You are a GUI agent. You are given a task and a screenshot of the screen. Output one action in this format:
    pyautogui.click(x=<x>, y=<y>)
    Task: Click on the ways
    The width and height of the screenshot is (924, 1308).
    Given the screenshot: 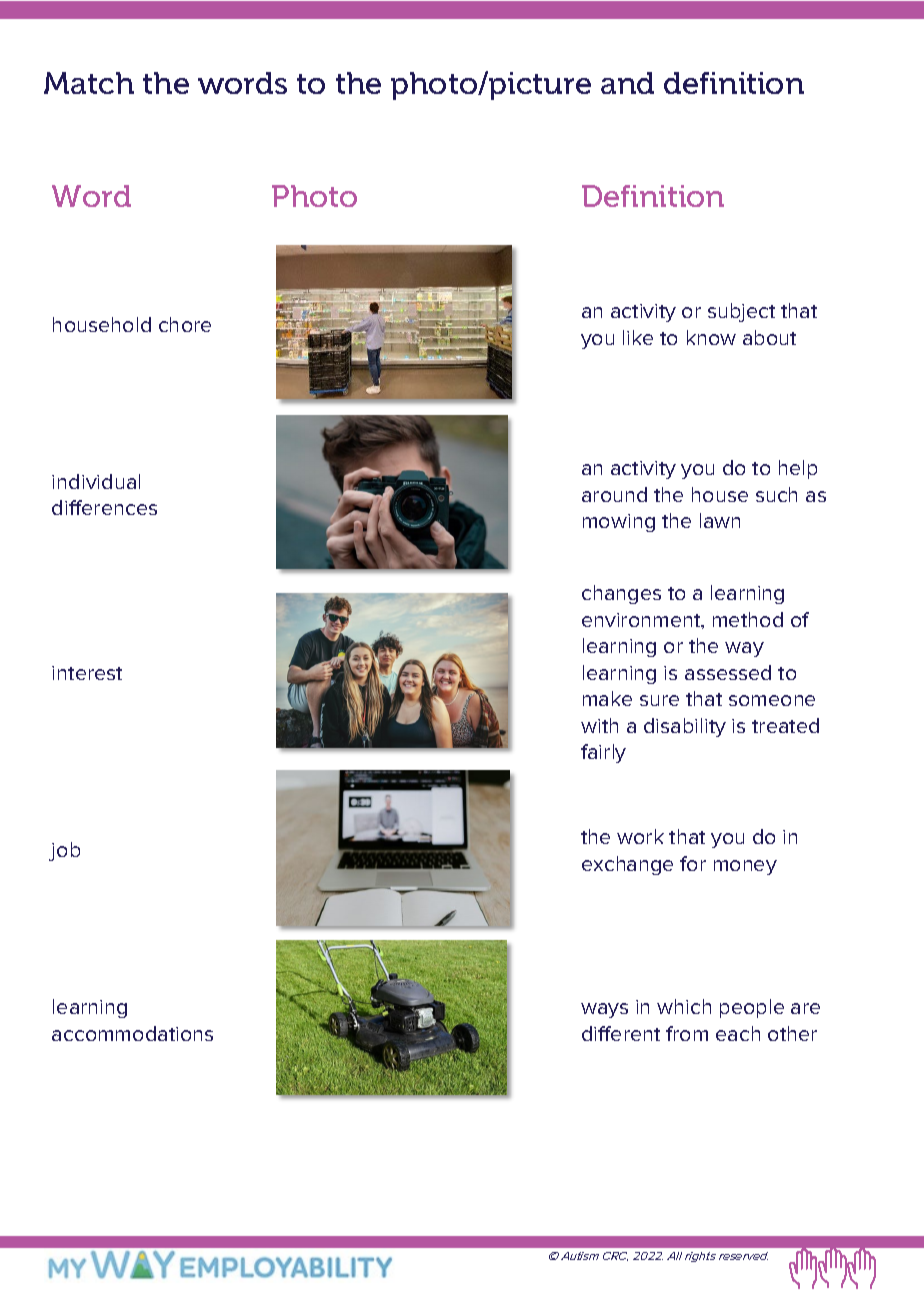 What is the action you would take?
    pyautogui.click(x=604, y=1010)
